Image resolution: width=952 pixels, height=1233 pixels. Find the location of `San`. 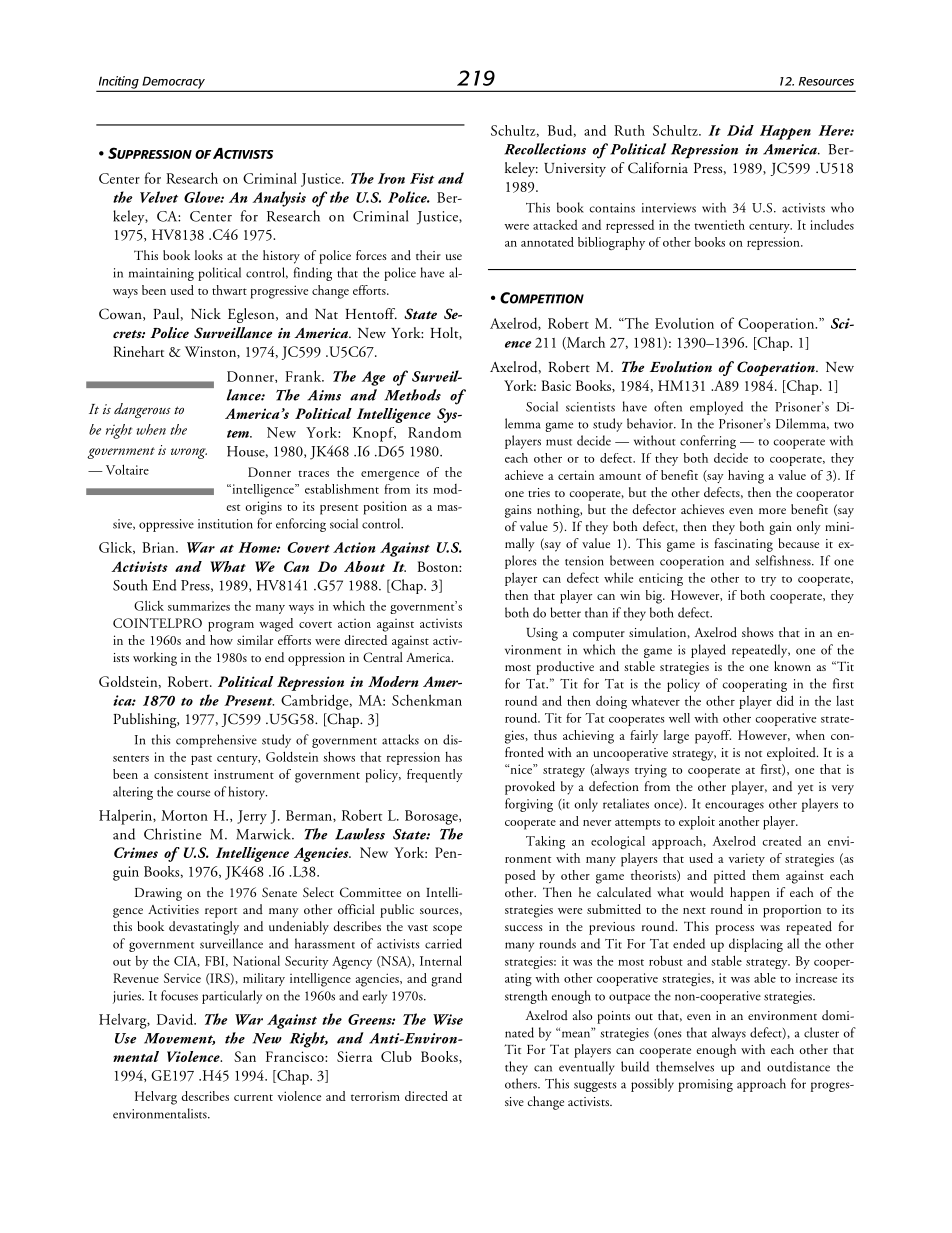

San is located at coordinates (245, 1056).
